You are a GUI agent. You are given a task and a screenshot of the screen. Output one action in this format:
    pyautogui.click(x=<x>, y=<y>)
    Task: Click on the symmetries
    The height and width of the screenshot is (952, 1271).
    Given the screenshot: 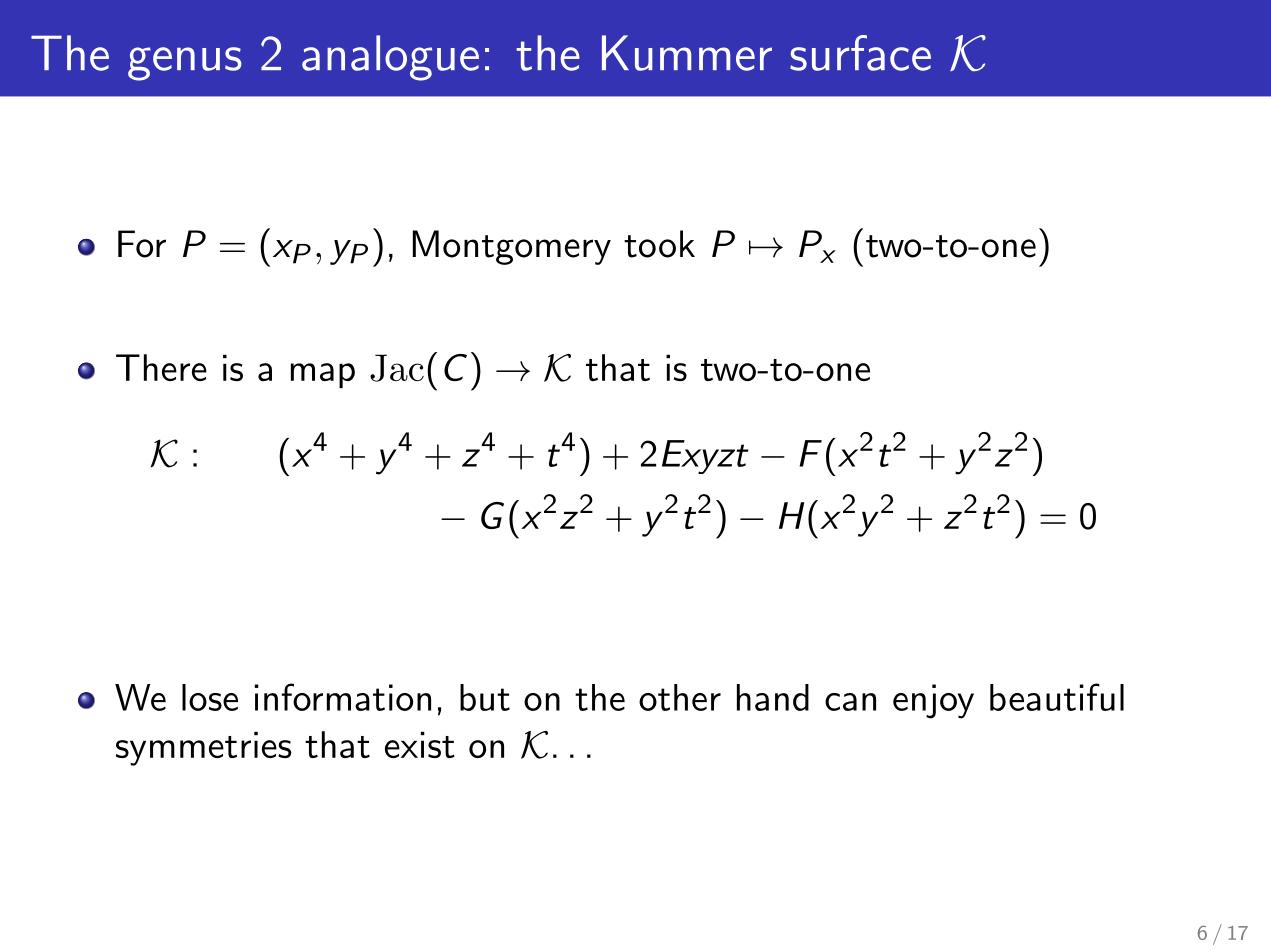 What is the action you would take?
    pyautogui.click(x=204, y=748)
